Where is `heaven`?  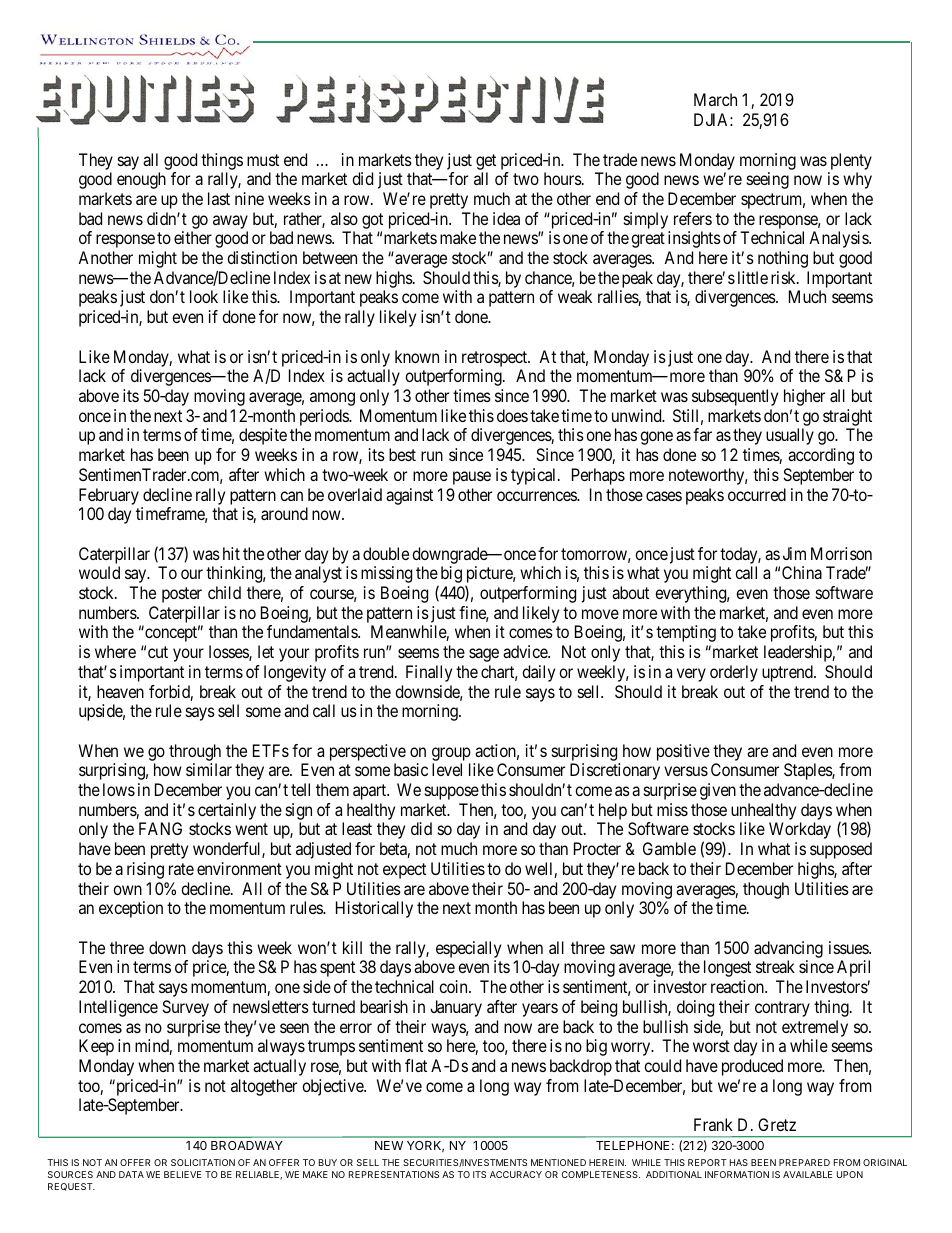 heaven is located at coordinates (120, 691).
